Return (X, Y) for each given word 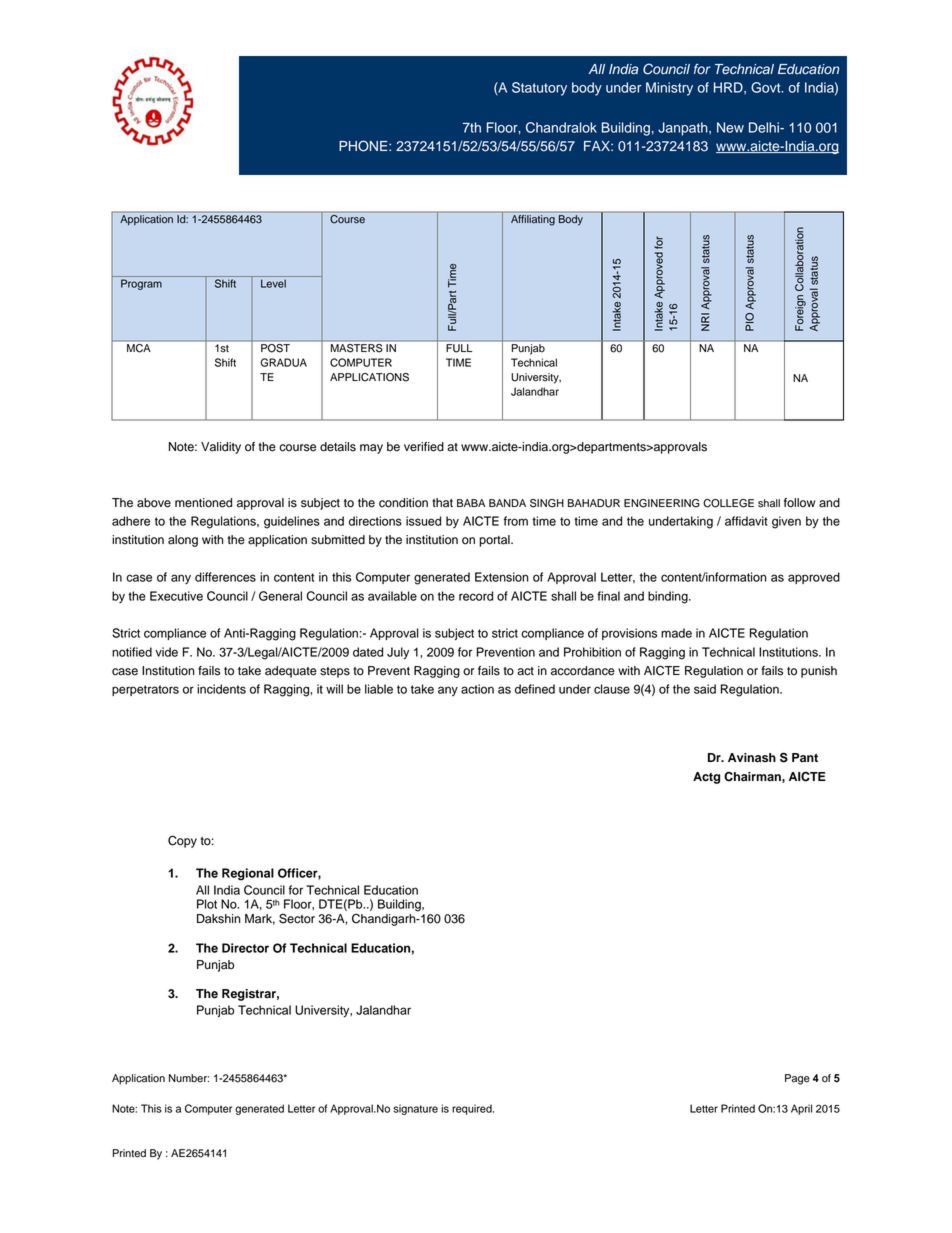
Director (245, 948)
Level (273, 283)
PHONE (364, 146)
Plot (207, 904)
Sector (297, 918)
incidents (221, 689)
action (477, 689)
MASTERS (356, 347)
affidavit (746, 521)
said (705, 689)
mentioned (203, 503)
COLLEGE (728, 503)
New (730, 127)
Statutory (539, 89)
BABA (471, 503)
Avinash (752, 758)
